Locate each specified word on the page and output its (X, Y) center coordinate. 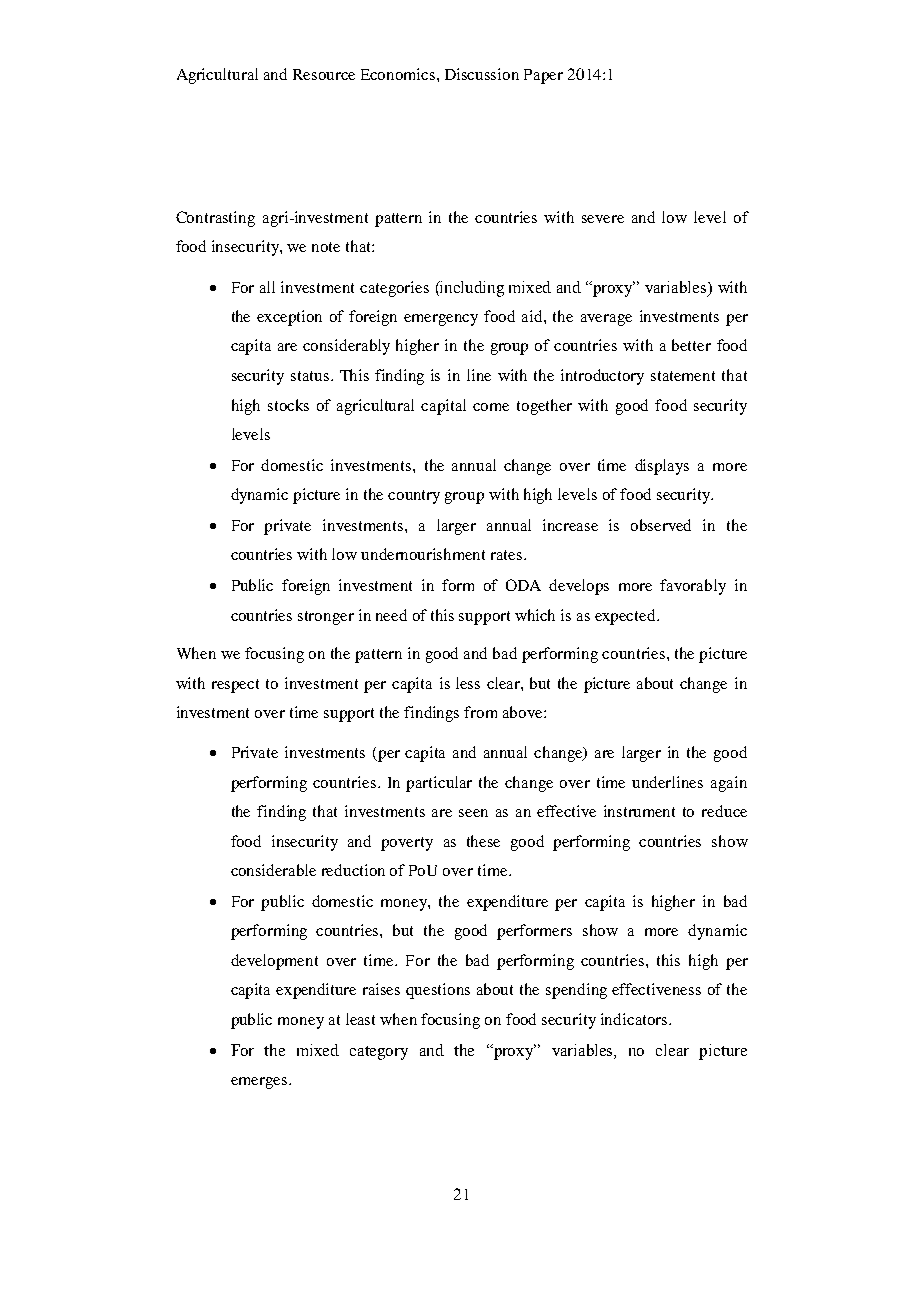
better (691, 345)
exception (289, 318)
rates (508, 555)
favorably (693, 587)
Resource (324, 74)
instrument (639, 811)
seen (473, 813)
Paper (543, 76)
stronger (326, 618)
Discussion (482, 74)
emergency (441, 320)
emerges (259, 1083)
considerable (273, 870)
